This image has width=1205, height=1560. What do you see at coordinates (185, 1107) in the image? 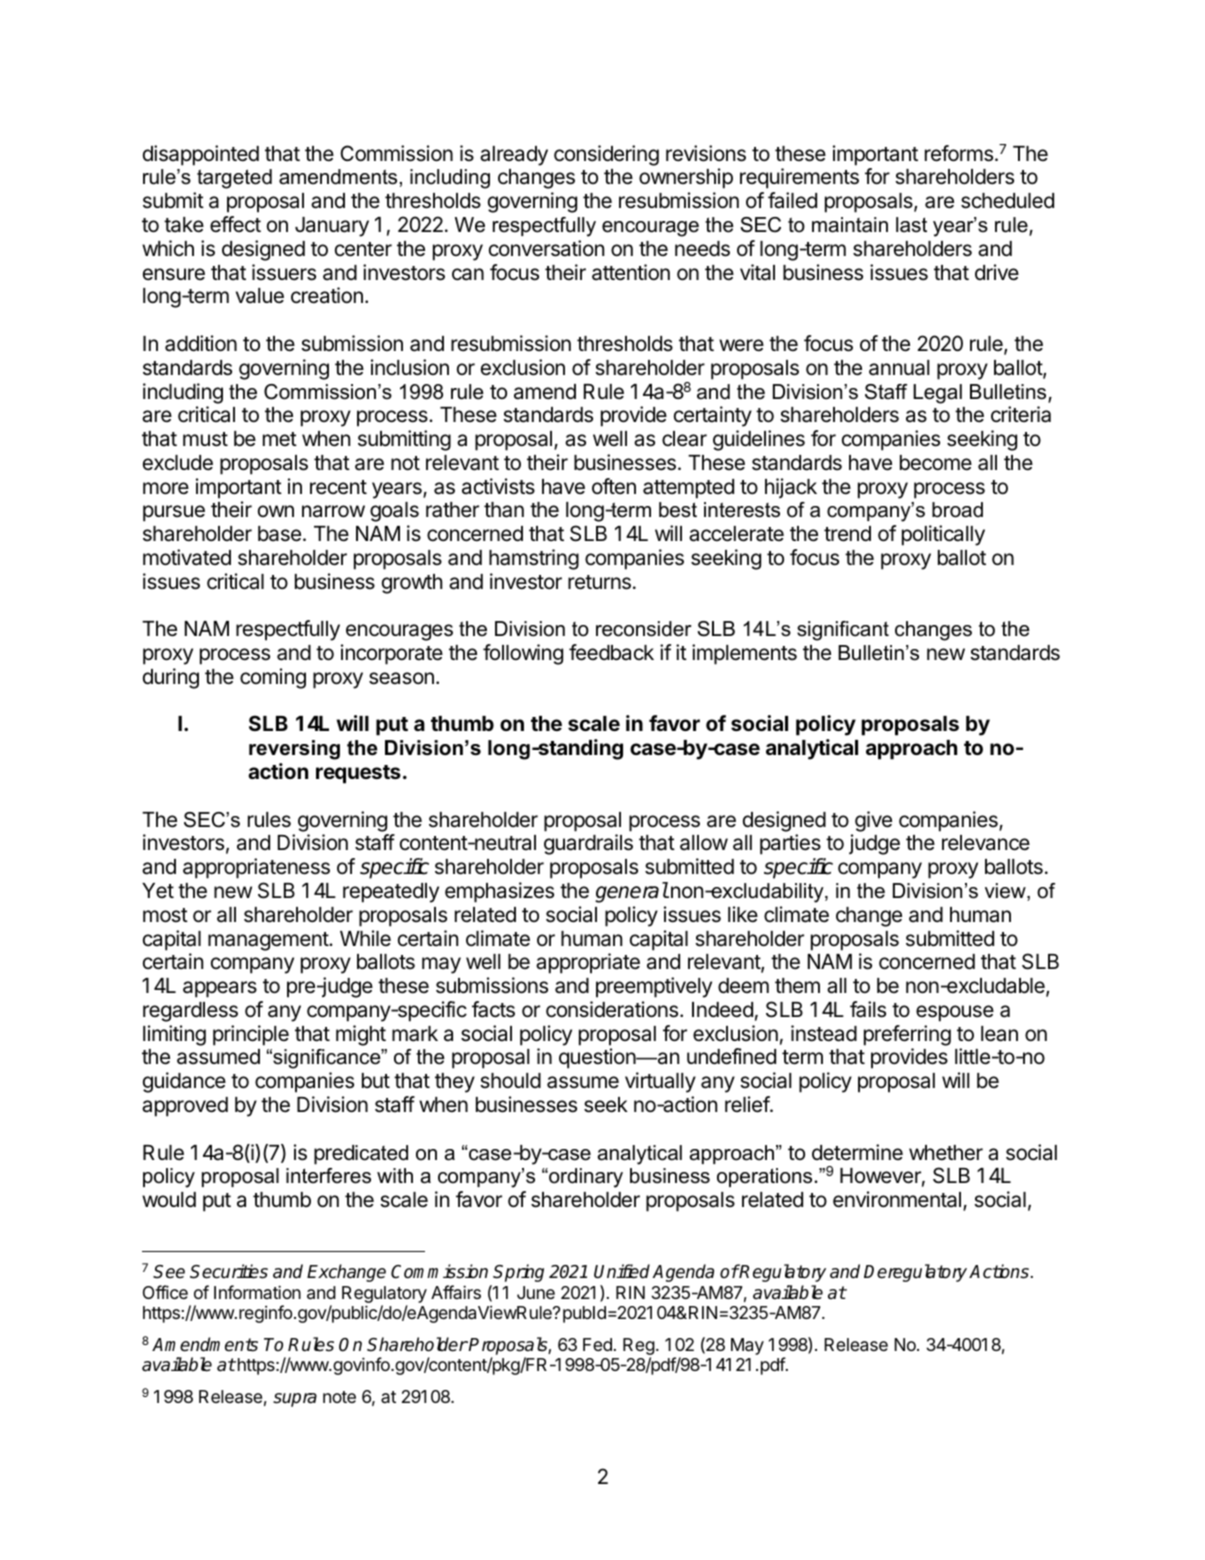
I see `approved` at bounding box center [185, 1107].
